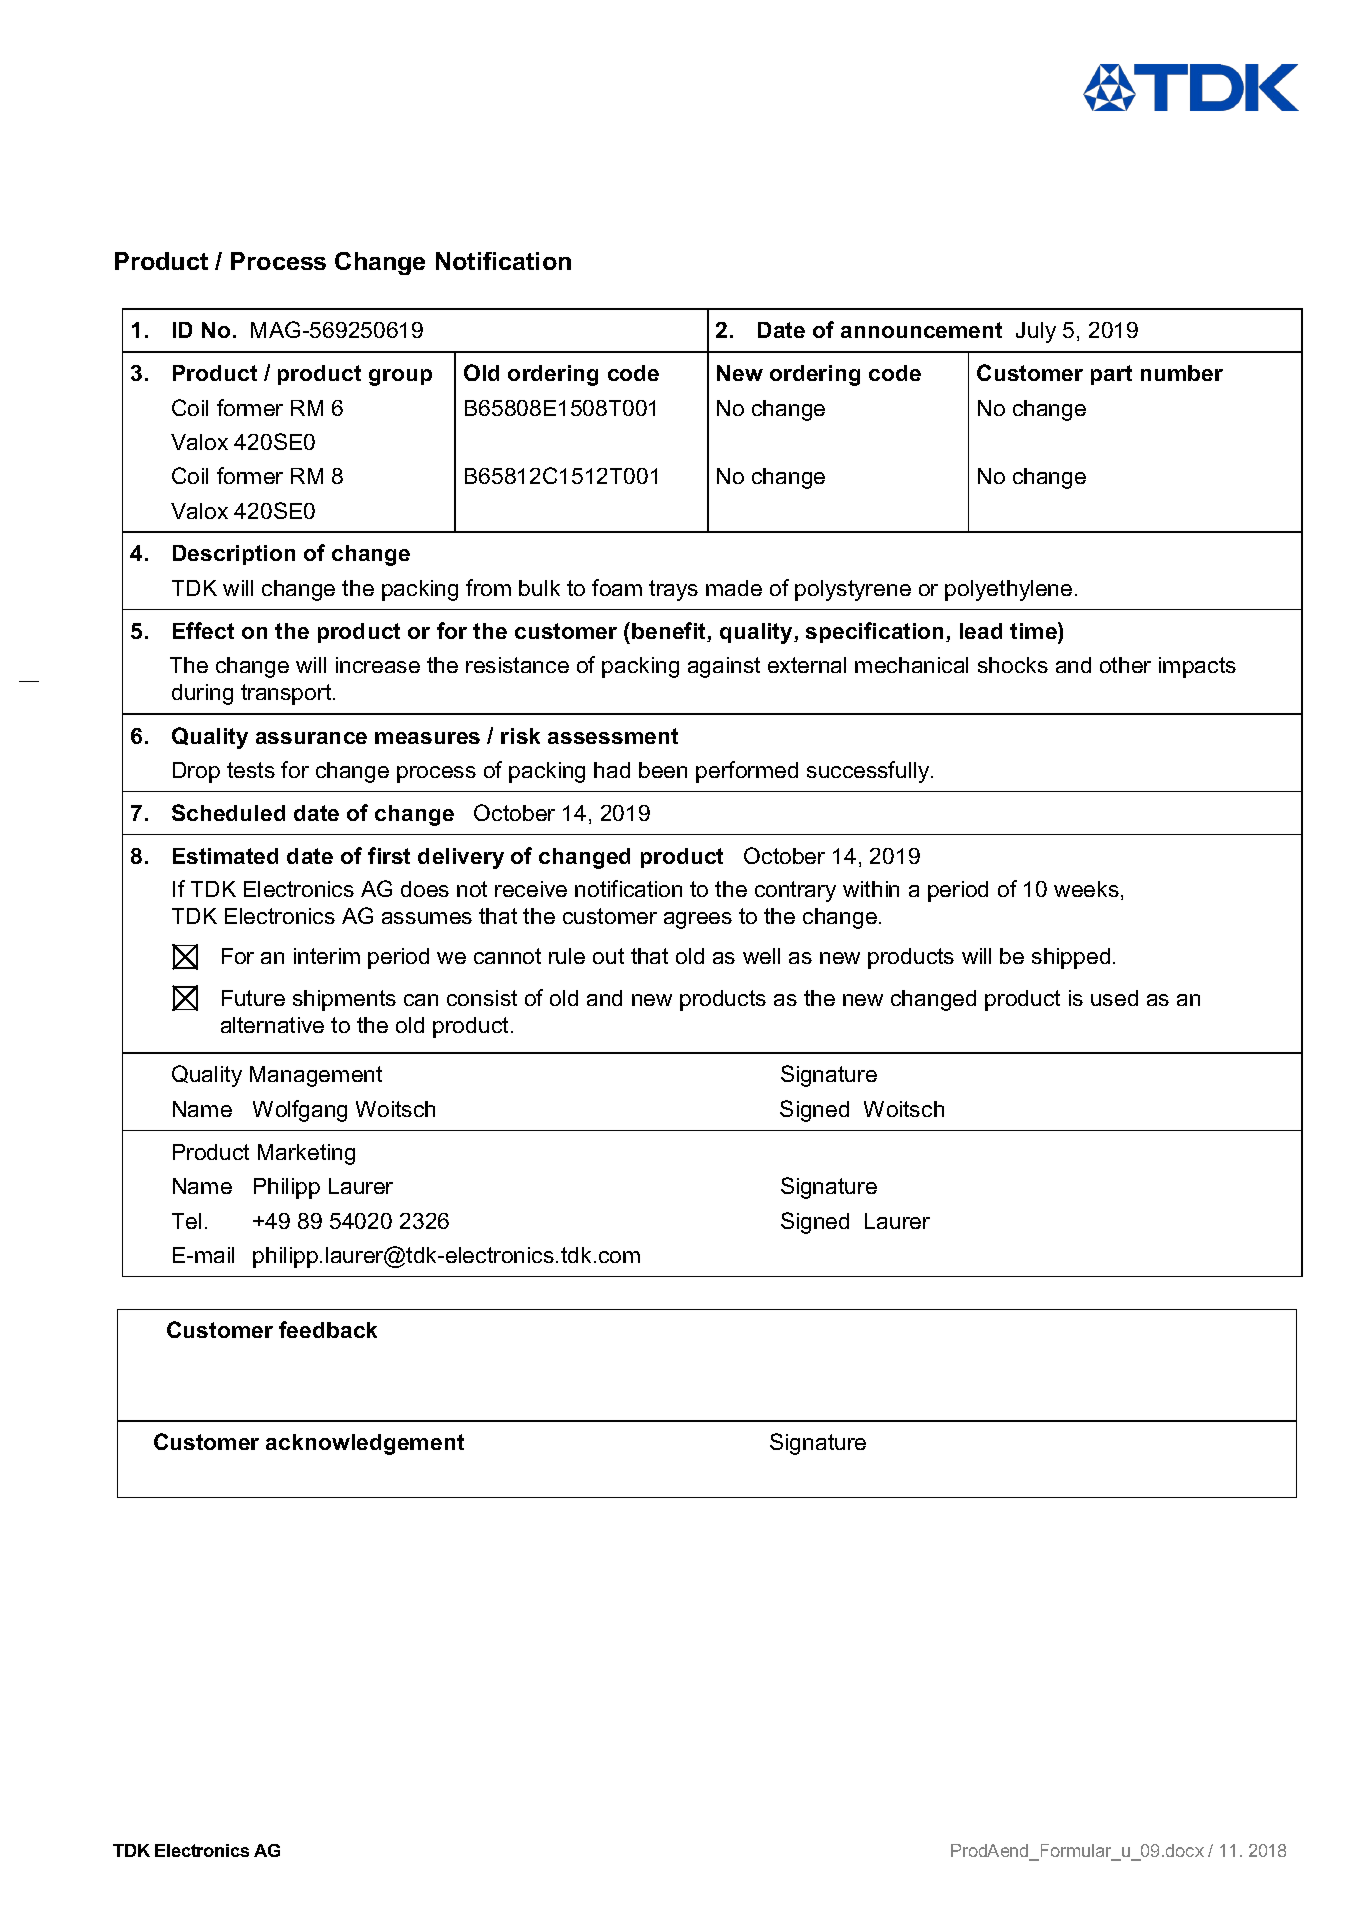 The height and width of the screenshot is (1927, 1363). Describe the element at coordinates (389, 855) in the screenshot. I see `first` at that location.
